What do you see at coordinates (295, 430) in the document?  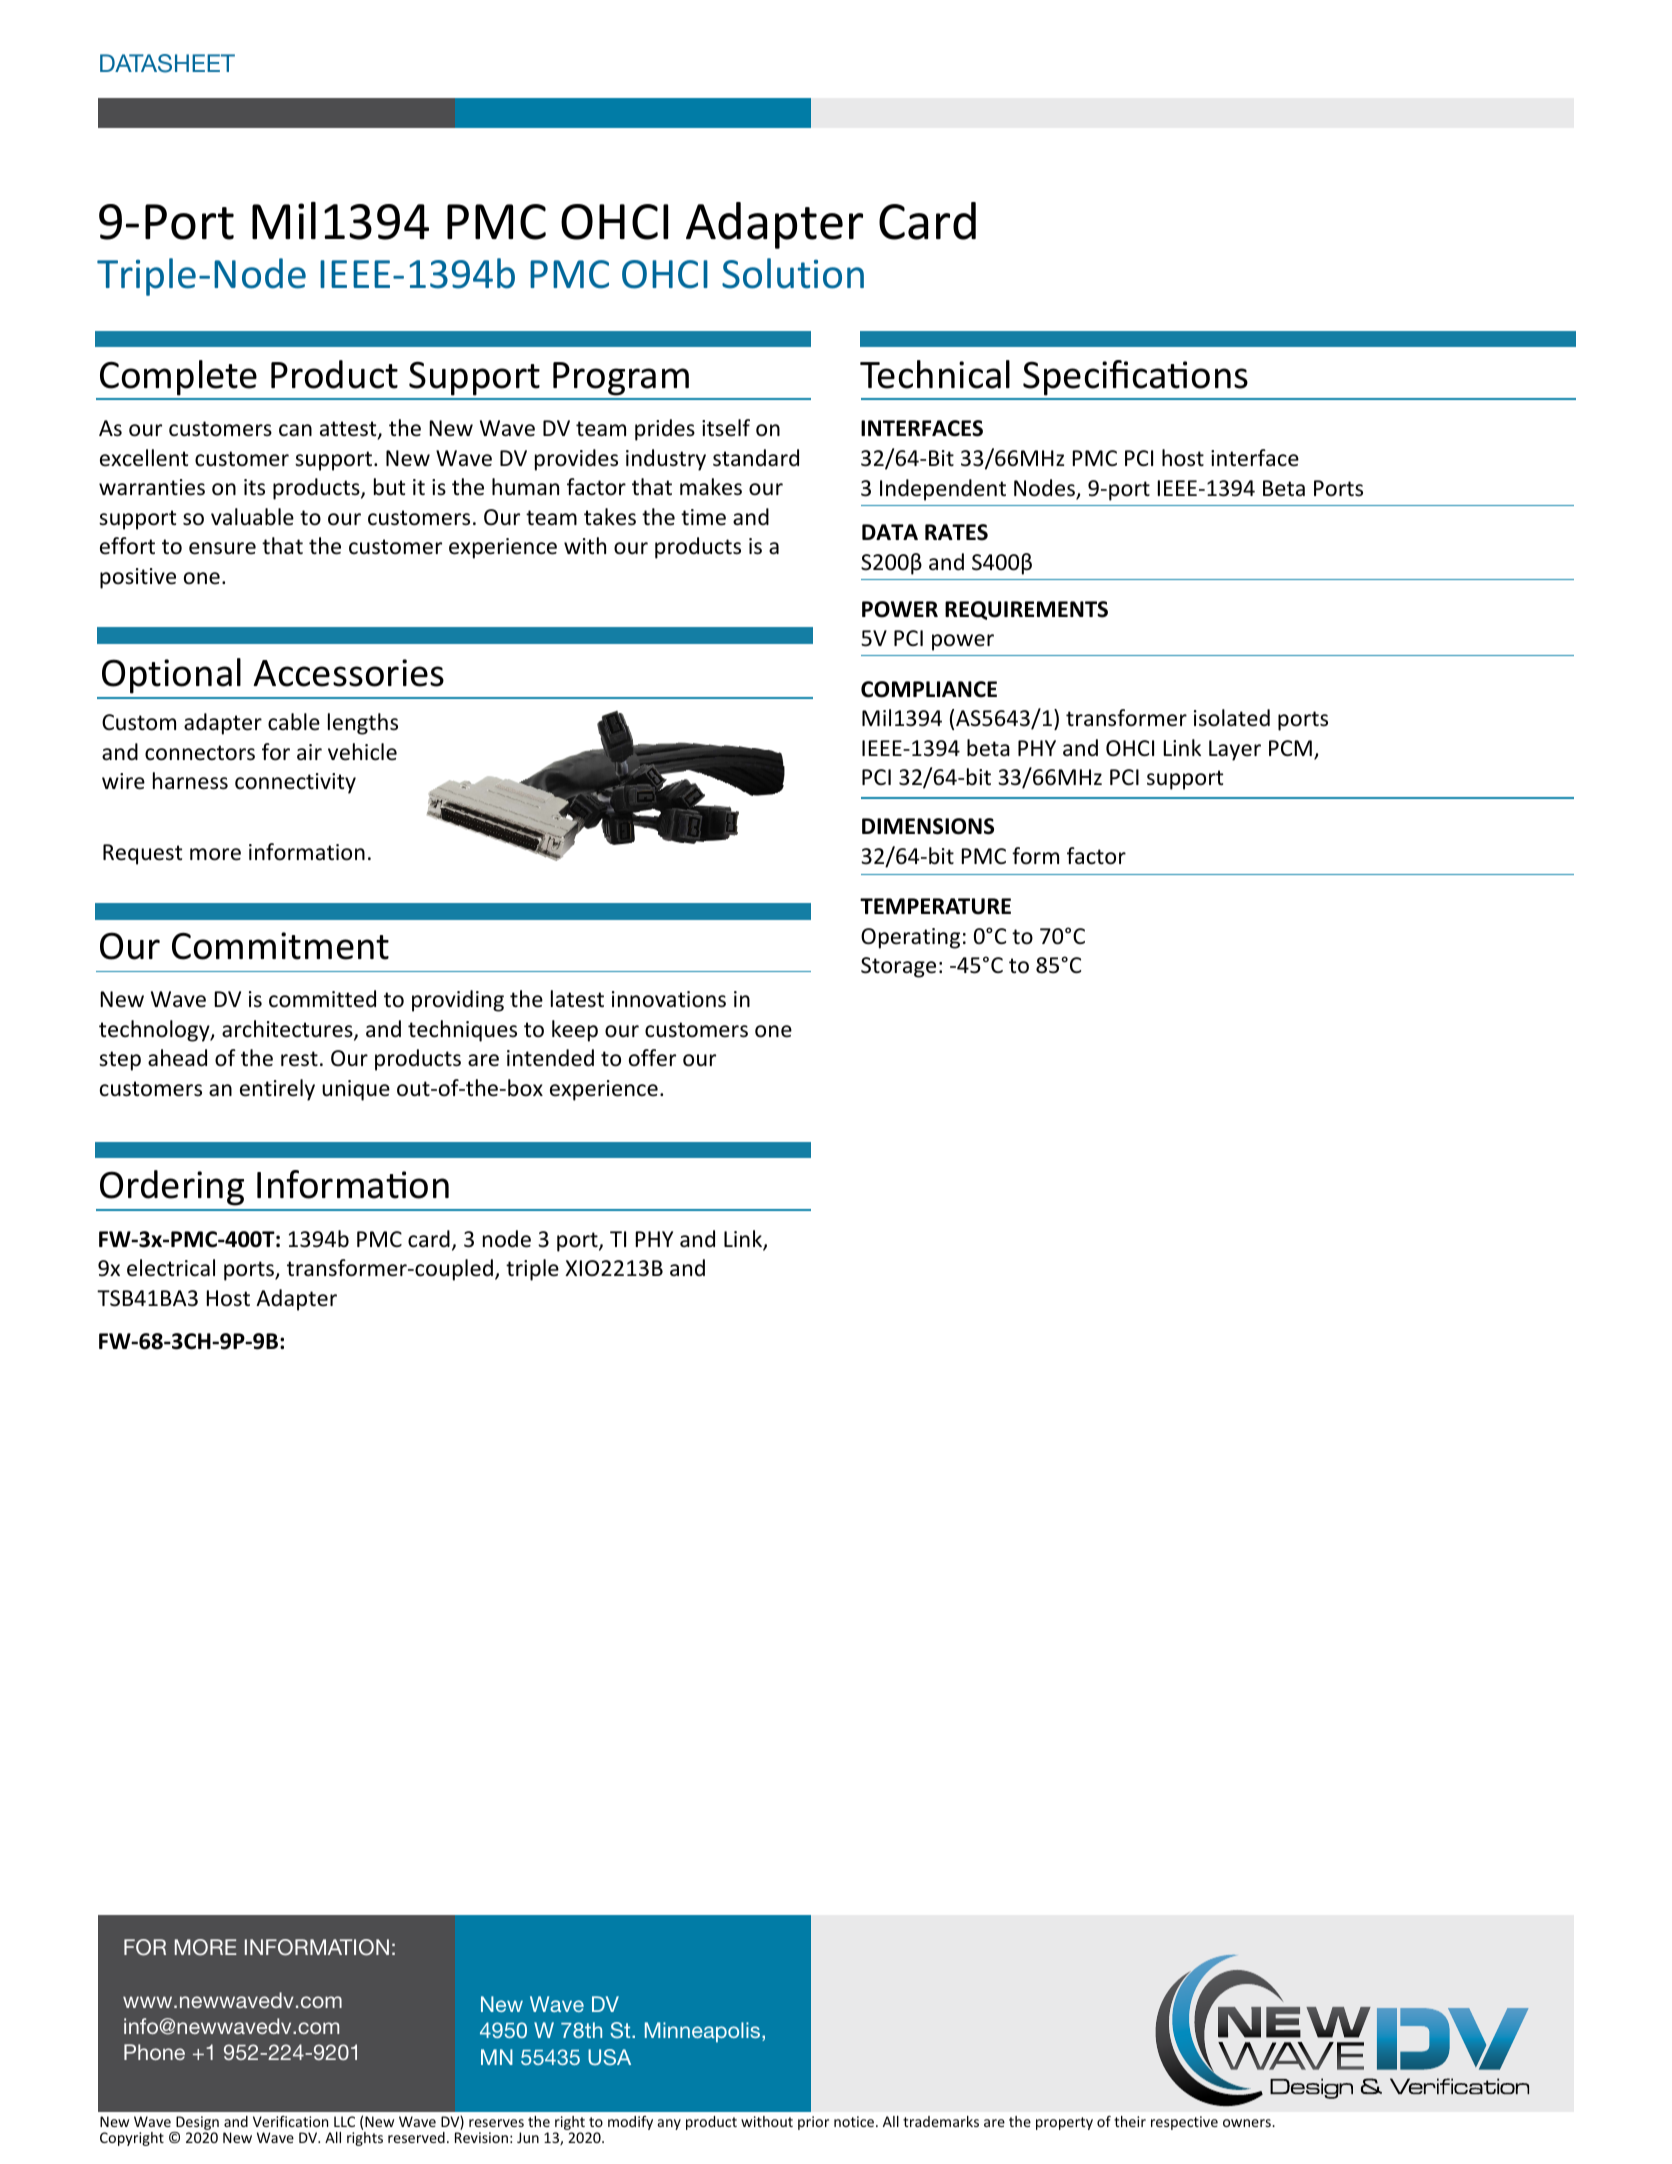 I see `can` at bounding box center [295, 430].
